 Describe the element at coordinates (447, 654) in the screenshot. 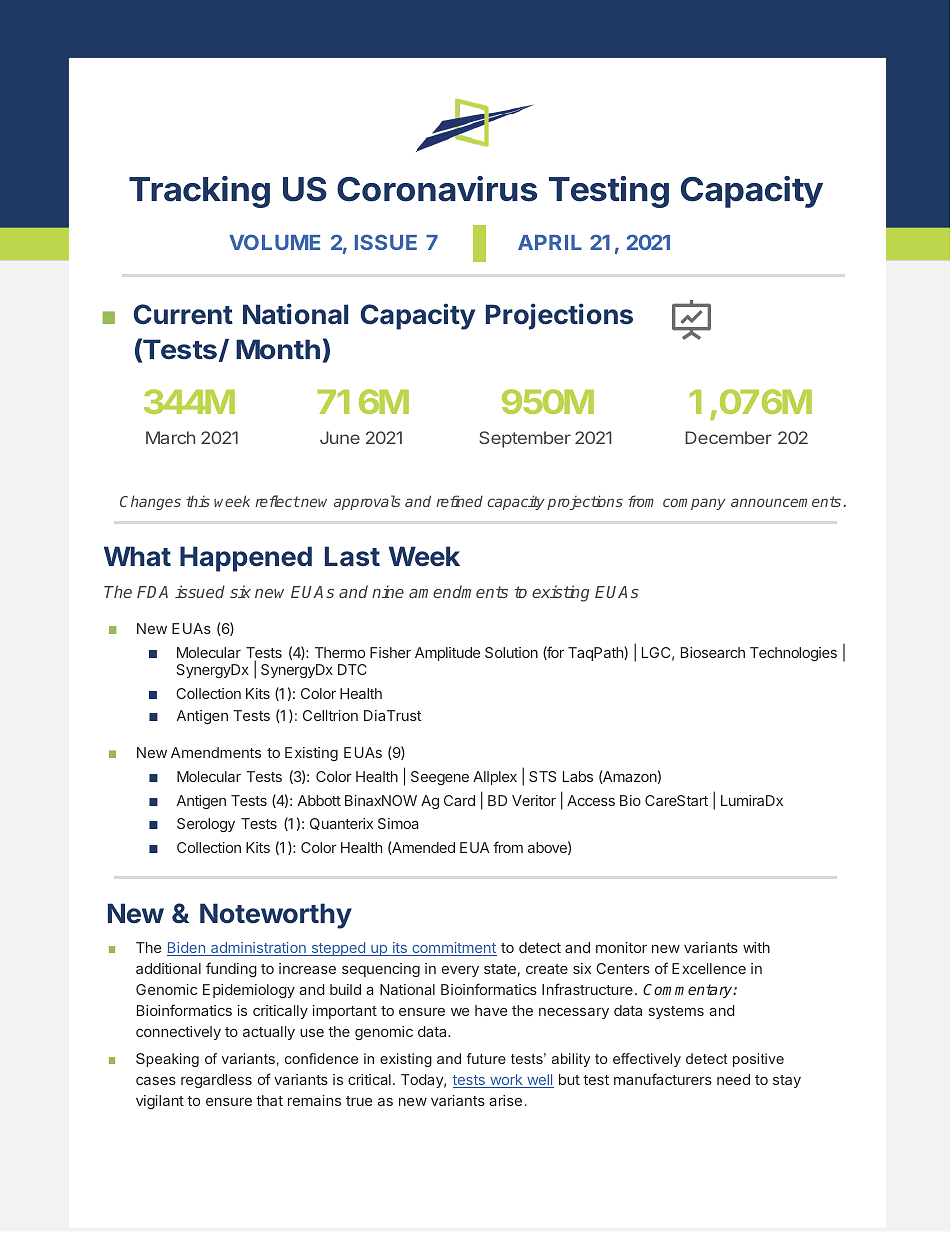

I see `Amplitude` at that location.
